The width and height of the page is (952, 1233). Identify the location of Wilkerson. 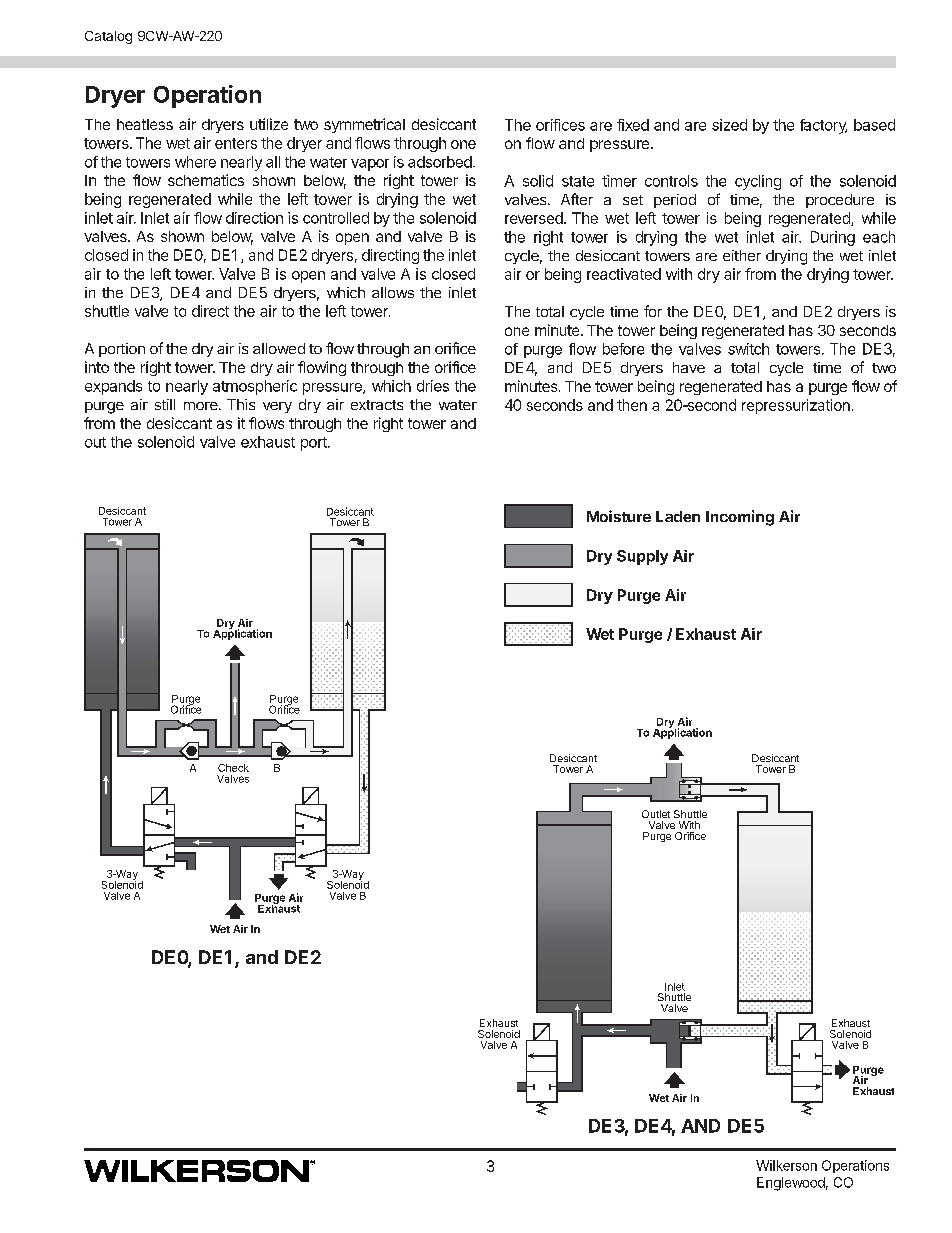
(786, 1165).
